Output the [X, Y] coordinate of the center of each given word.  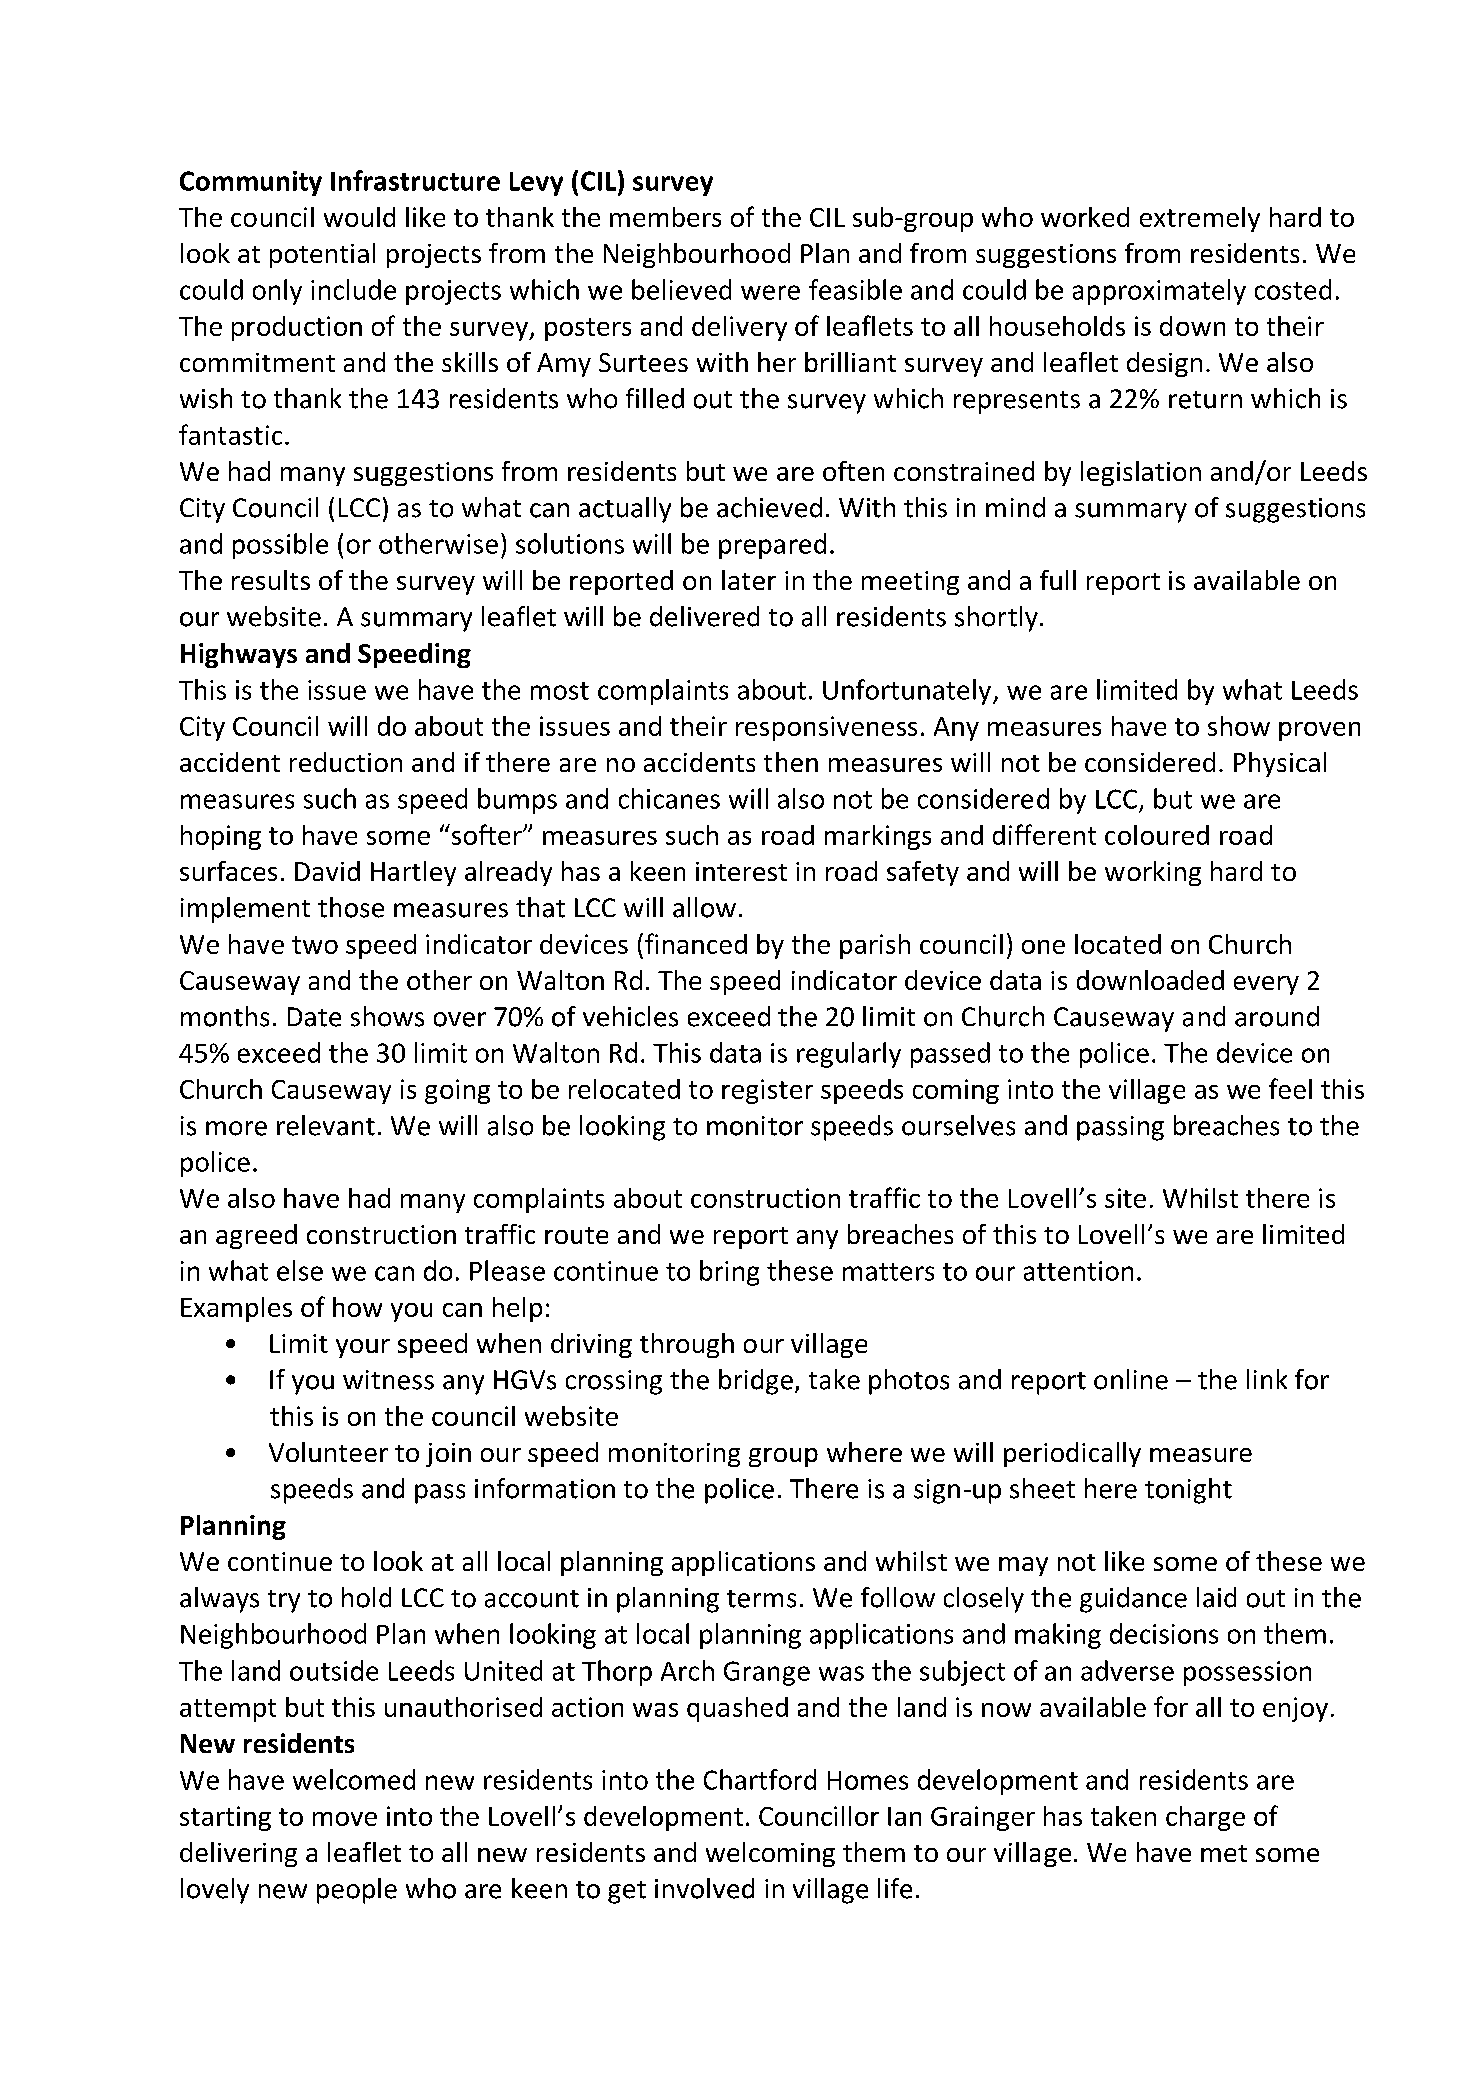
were [770, 292]
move [345, 1819]
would [359, 217]
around [1277, 1016]
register [767, 1091]
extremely [1200, 219]
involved [704, 1888]
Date [314, 1017]
